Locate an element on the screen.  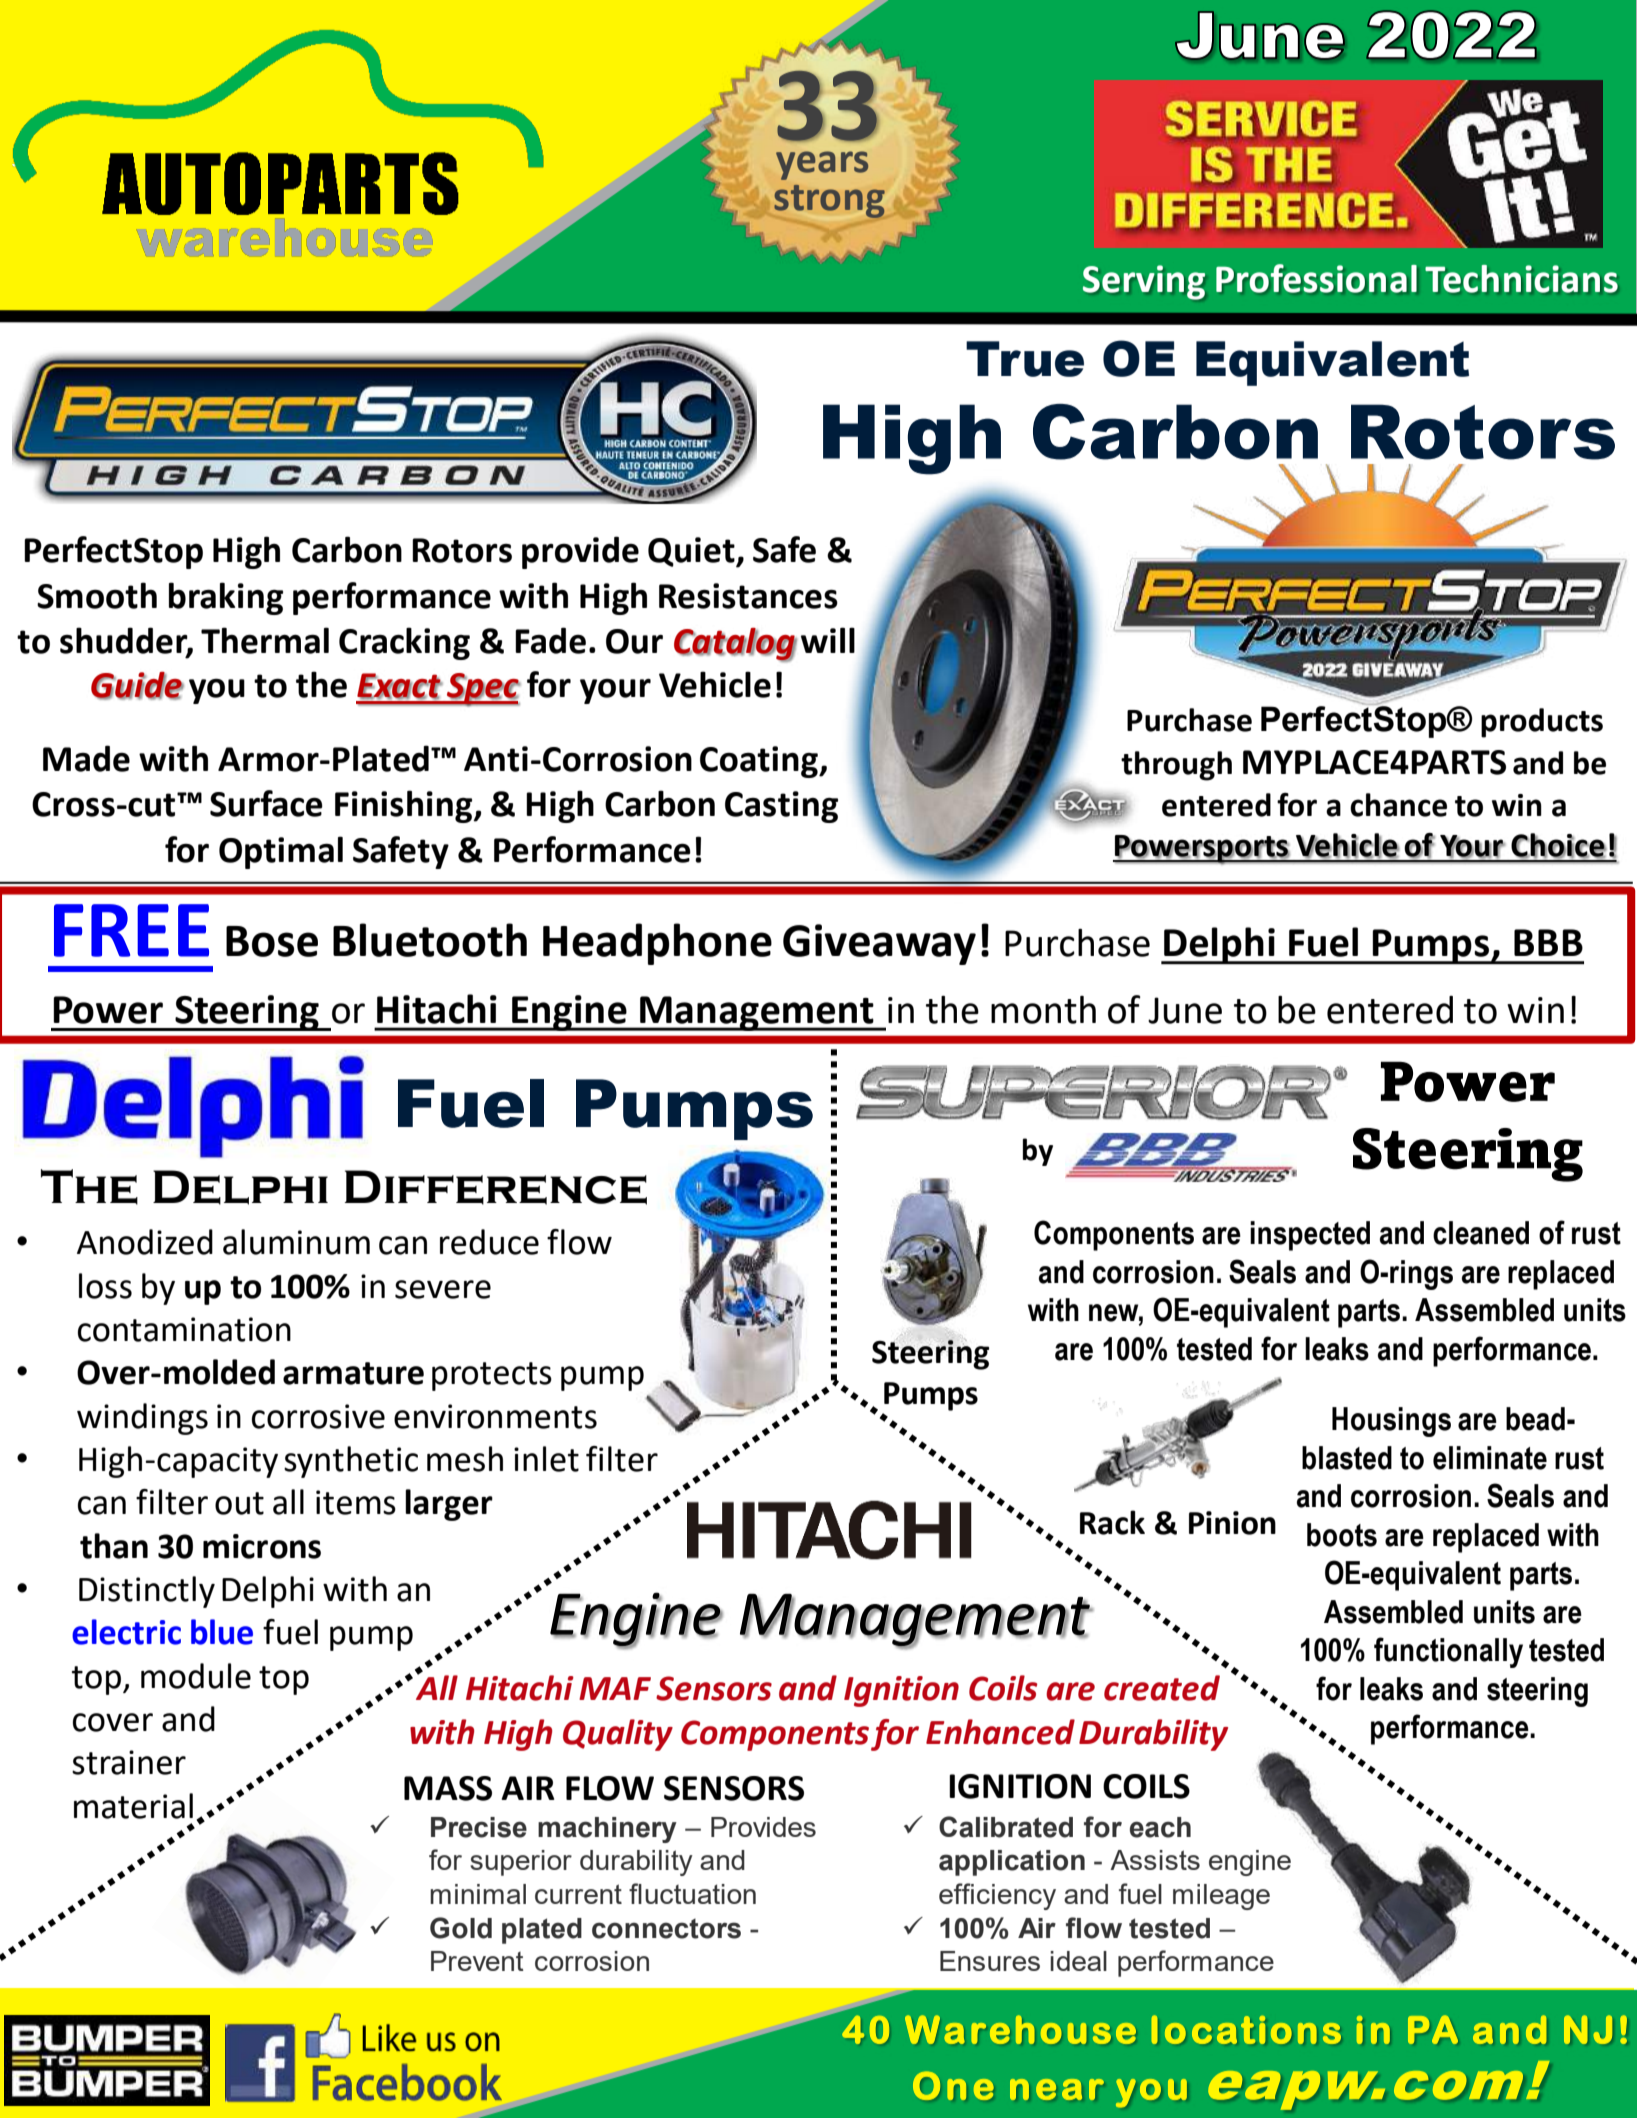
Giveaway is located at coordinates (879, 944).
